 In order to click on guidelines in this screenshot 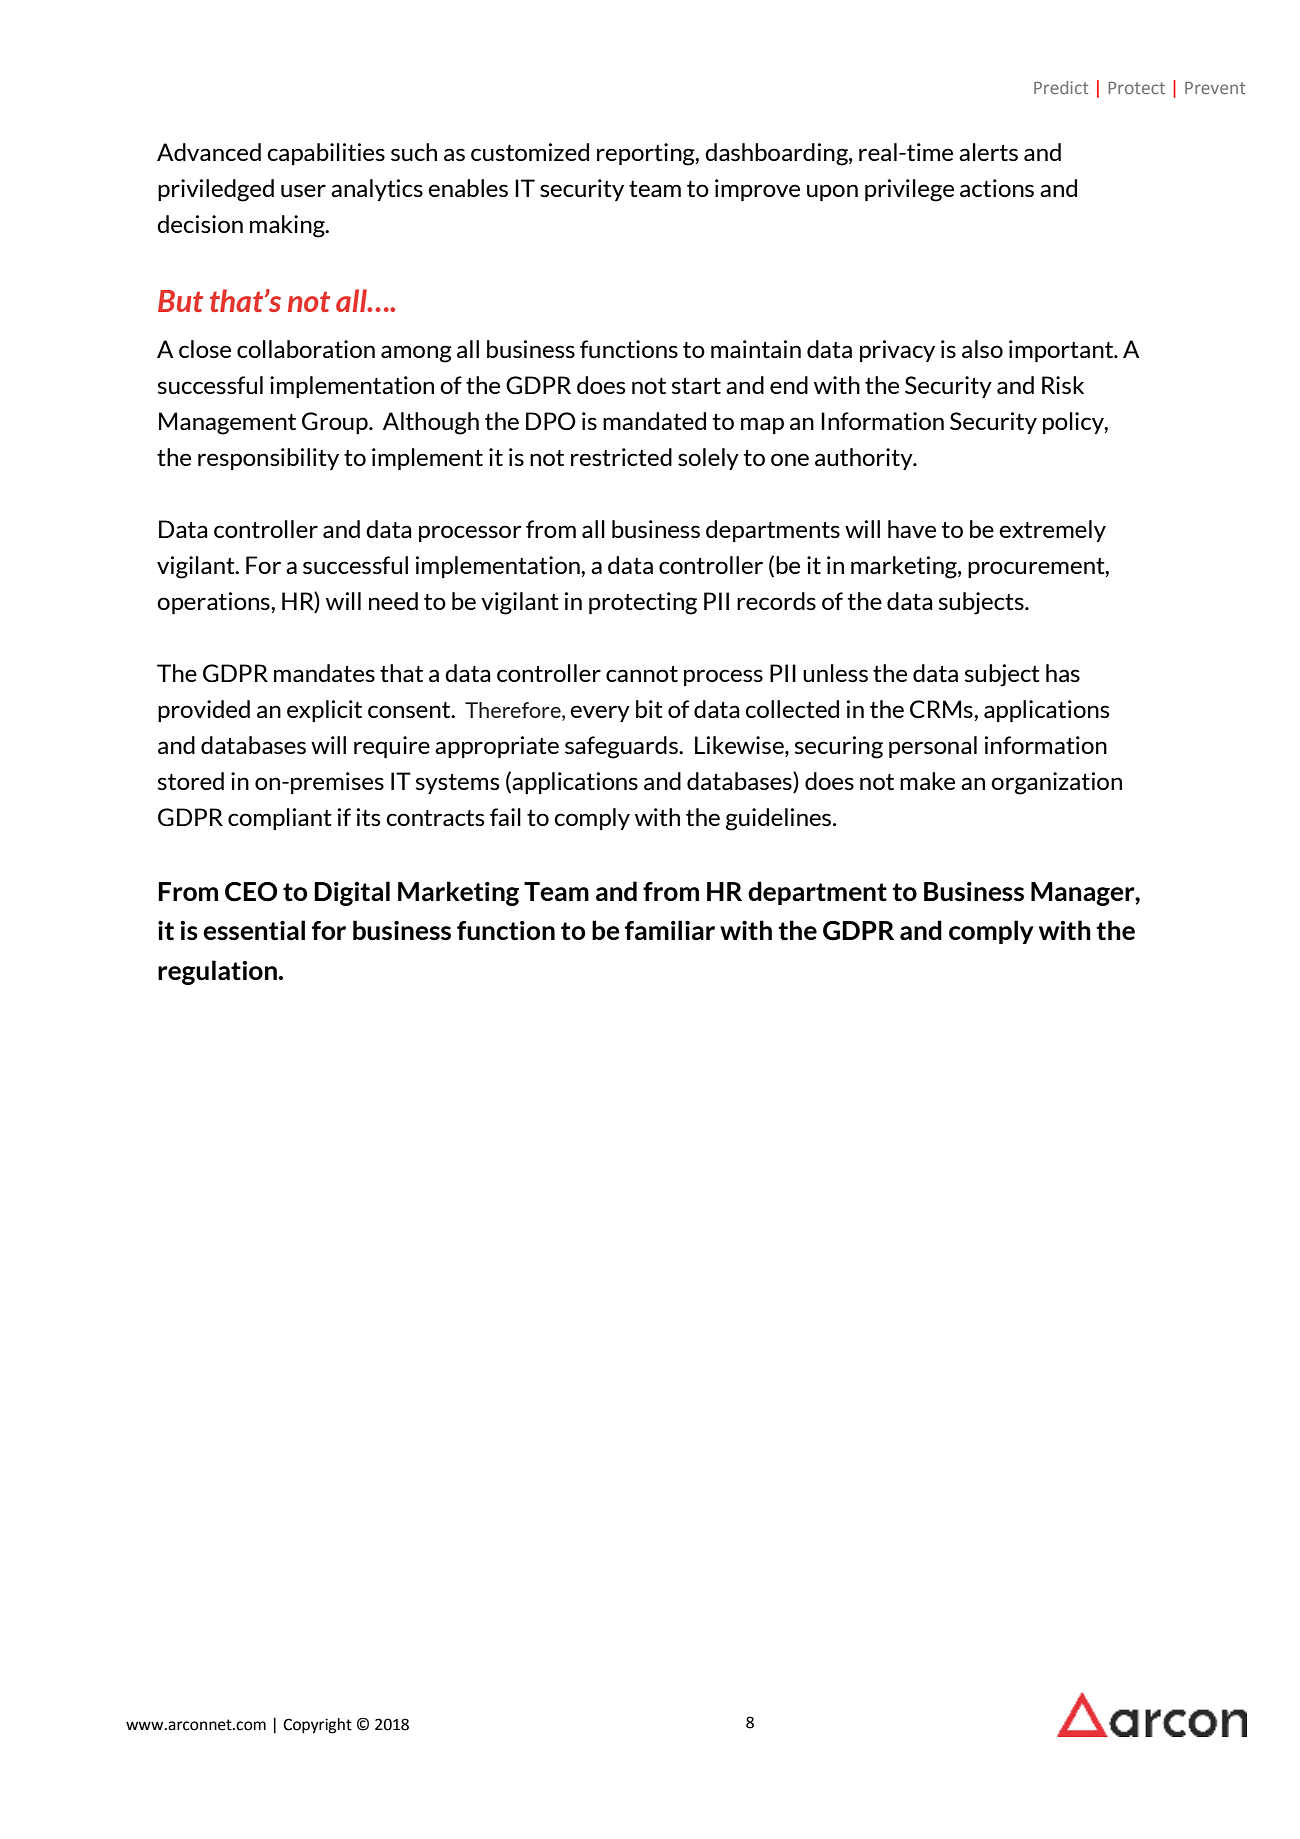, I will do `click(780, 819)`.
